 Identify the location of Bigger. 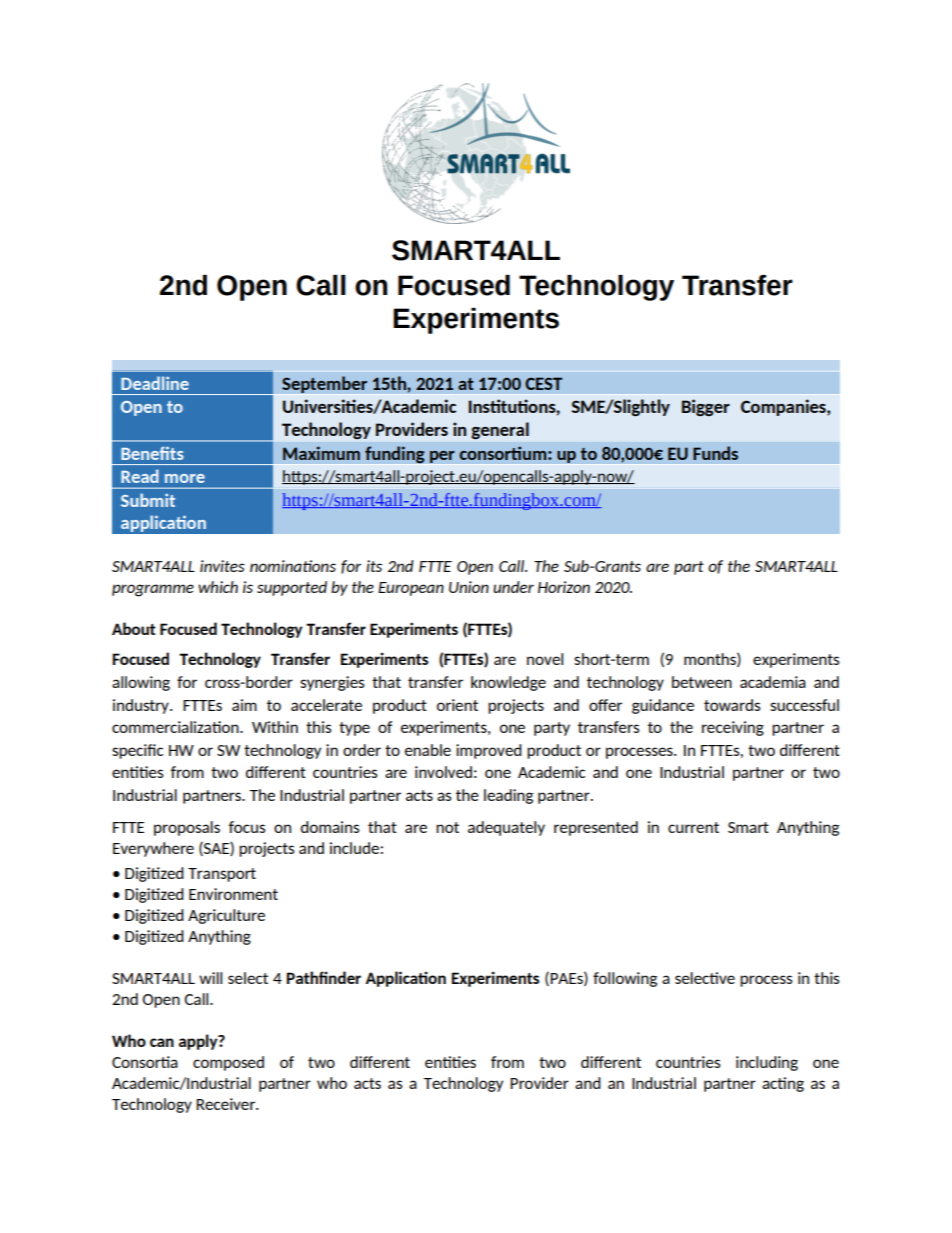
(706, 408).
